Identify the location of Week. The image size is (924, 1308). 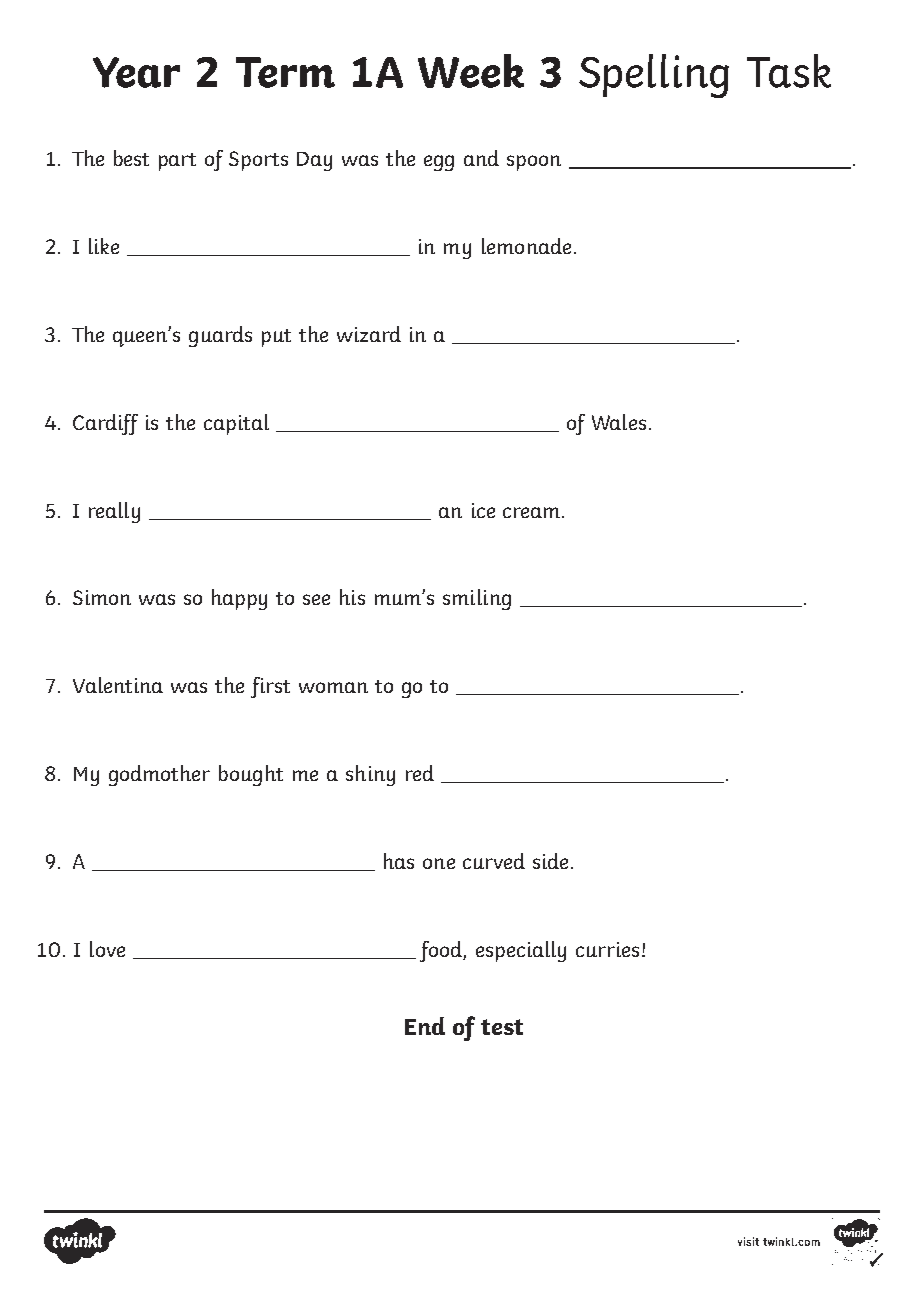
(471, 71).
